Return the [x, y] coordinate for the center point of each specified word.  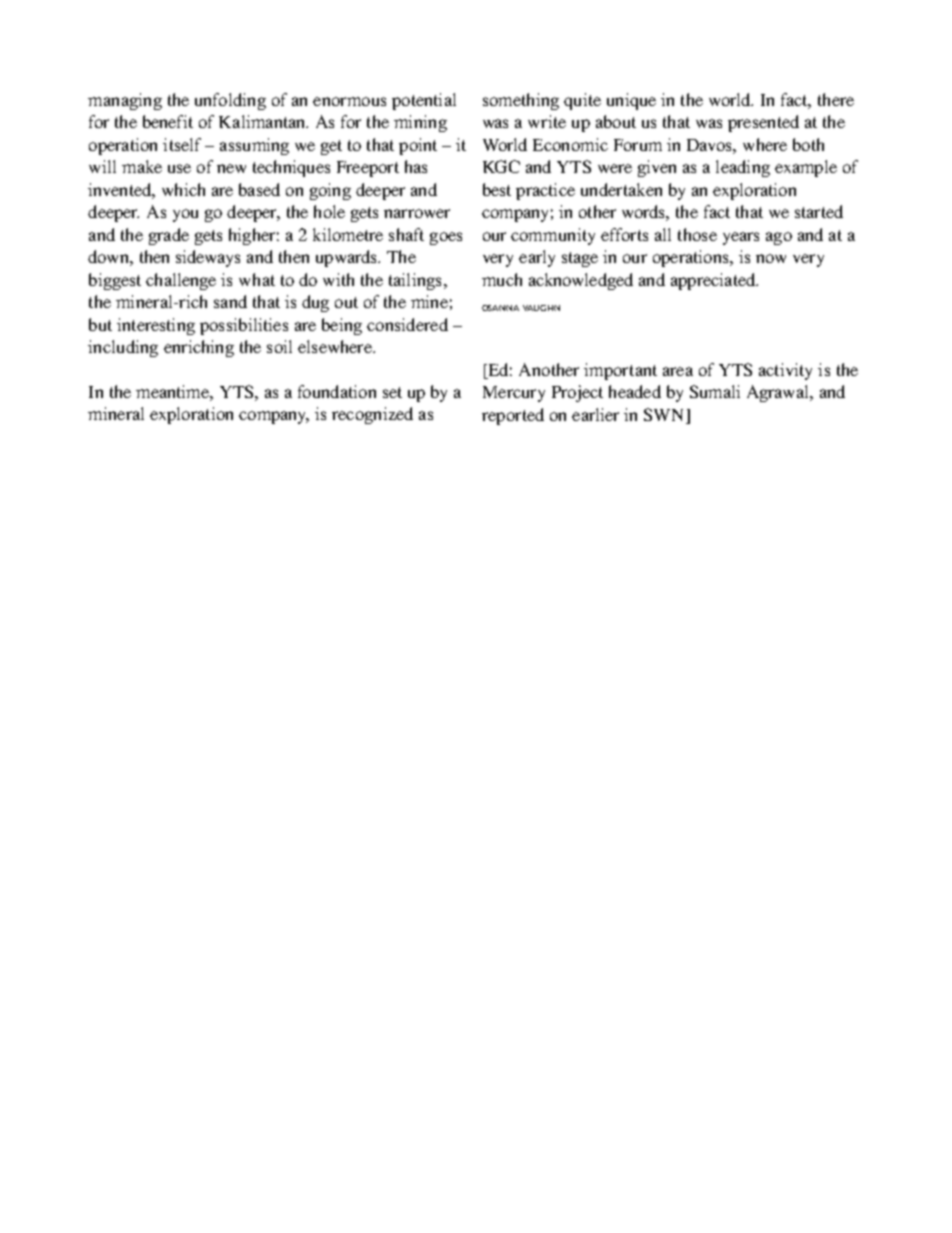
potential [424, 101]
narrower [417, 213]
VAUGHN [541, 308]
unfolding [230, 101]
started [819, 211]
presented [763, 123]
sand [230, 301]
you [185, 215]
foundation [337, 391]
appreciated [714, 281]
